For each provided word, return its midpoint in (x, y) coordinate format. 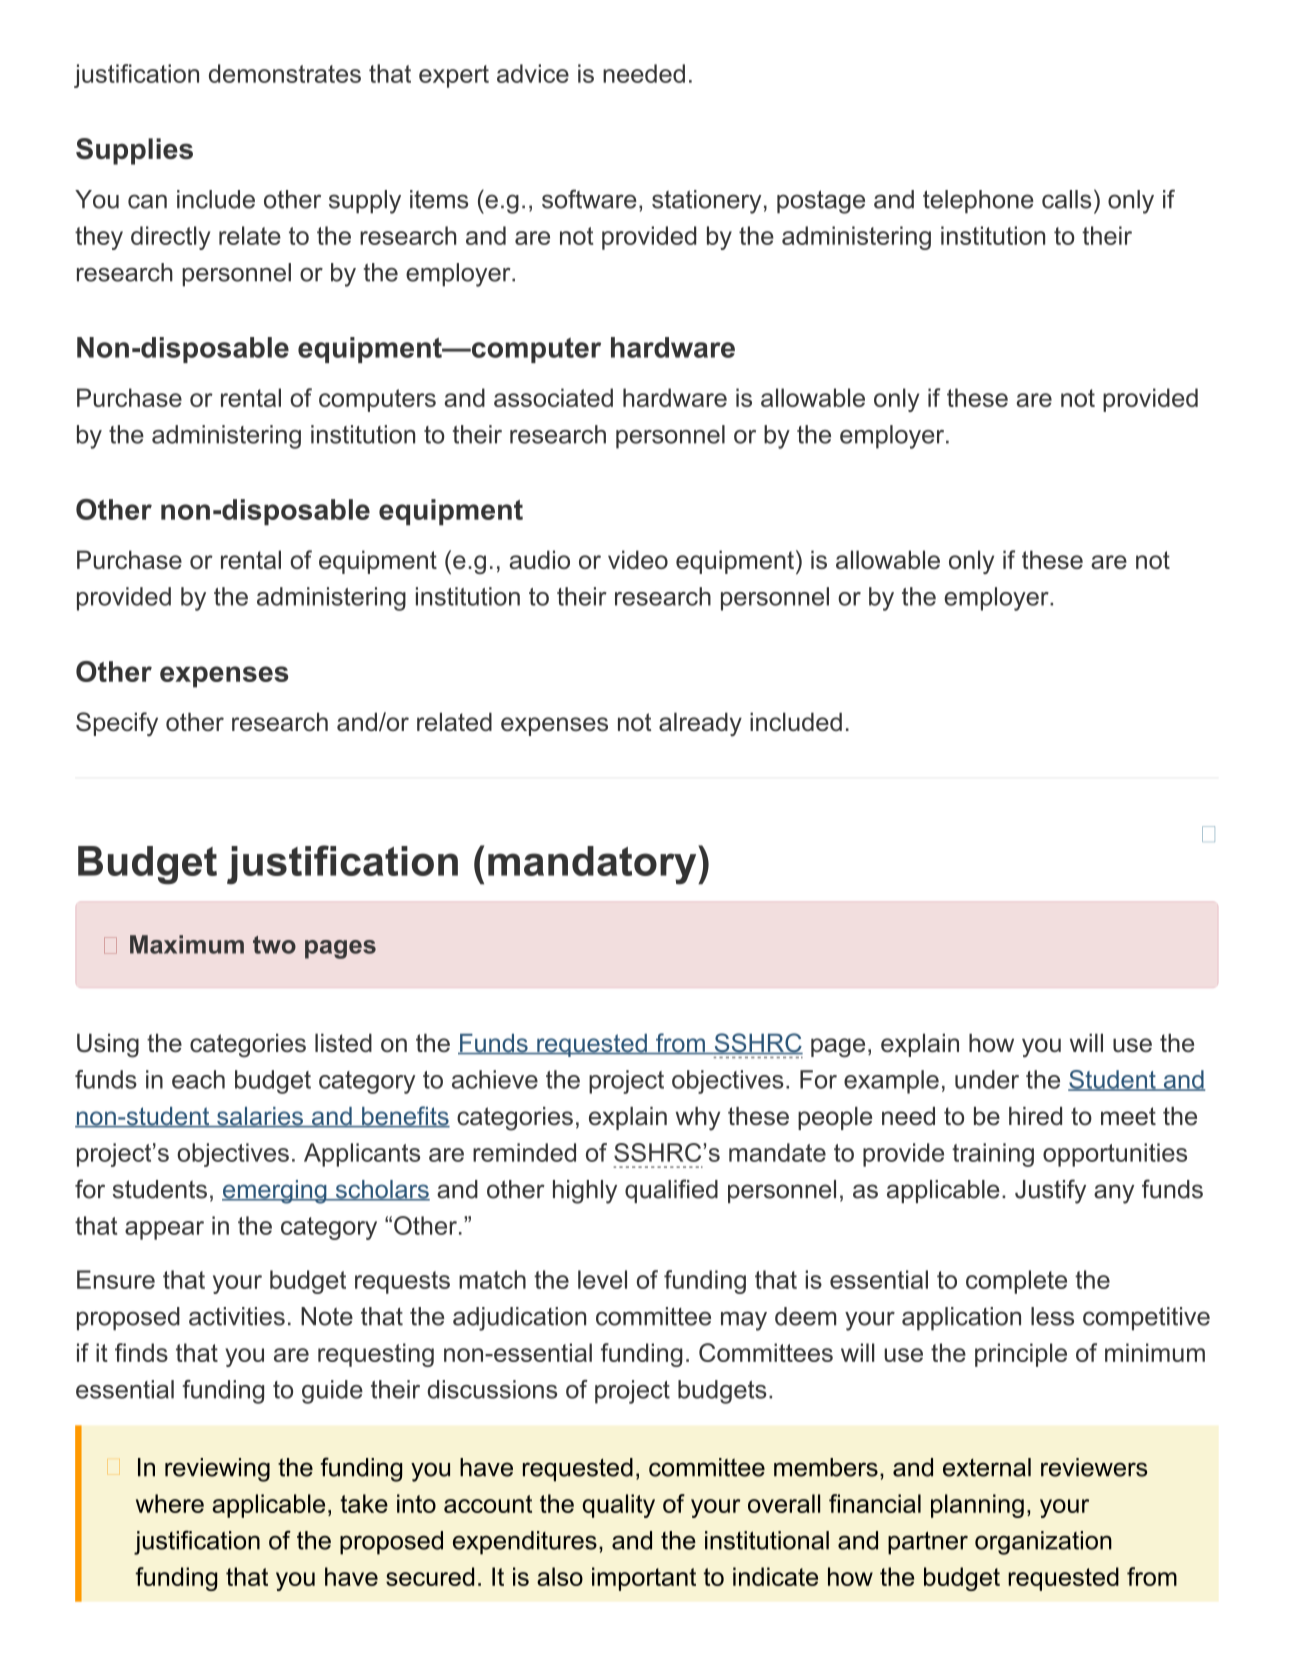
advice (533, 73)
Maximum (187, 944)
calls (1066, 199)
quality (618, 1506)
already (700, 724)
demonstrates (285, 73)
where (170, 1503)
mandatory (593, 865)
